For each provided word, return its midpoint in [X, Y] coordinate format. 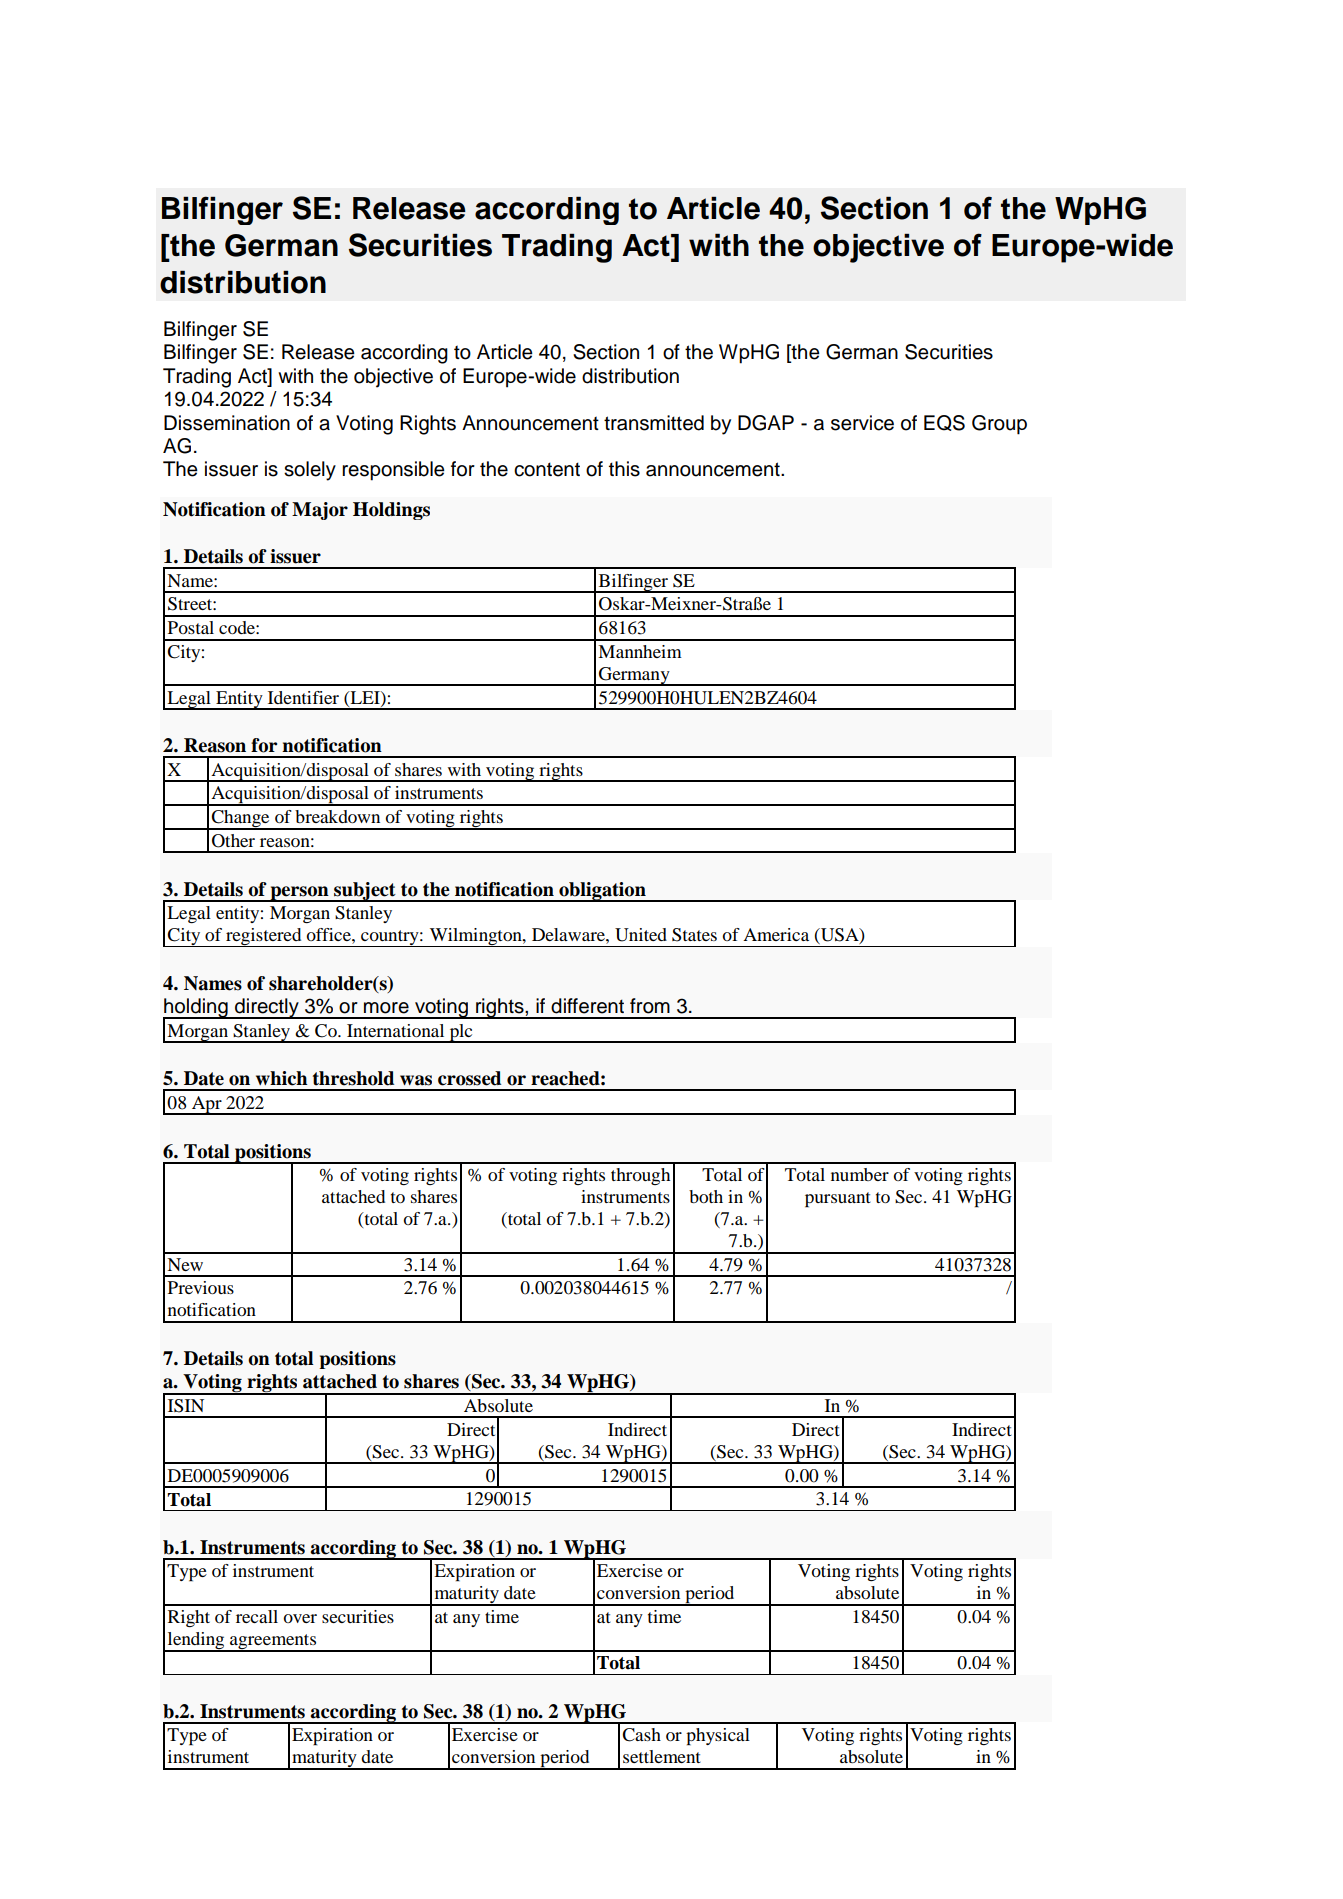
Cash [641, 1735]
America [776, 934]
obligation [602, 892]
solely [310, 471]
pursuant [838, 1200]
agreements [273, 1643]
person [299, 894]
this [624, 469]
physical [718, 1737]
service [862, 423]
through [640, 1176]
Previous [201, 1287]
